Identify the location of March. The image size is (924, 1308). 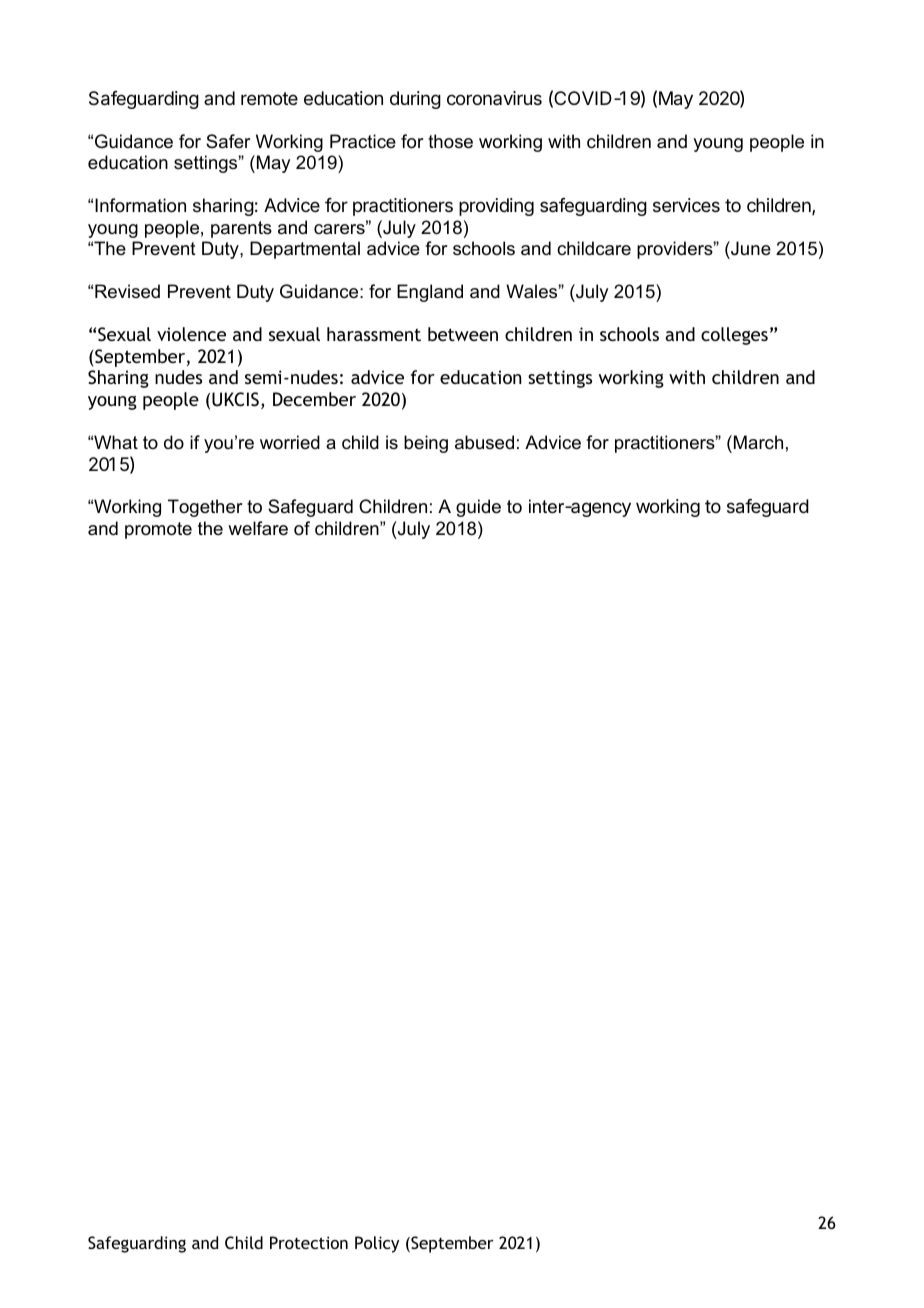
(758, 442).
